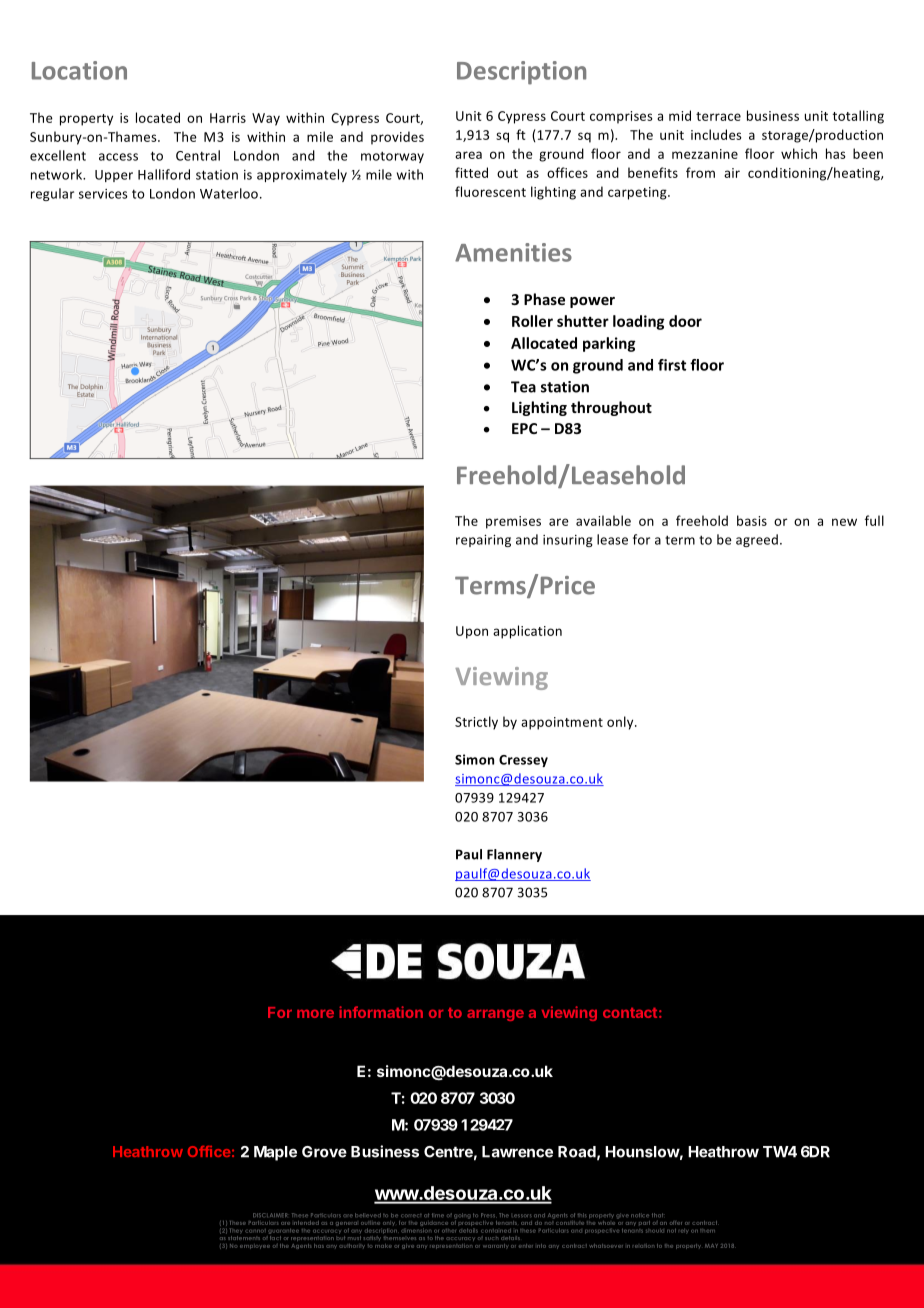  Describe the element at coordinates (462, 1216) in the screenshot. I see `going` at that location.
